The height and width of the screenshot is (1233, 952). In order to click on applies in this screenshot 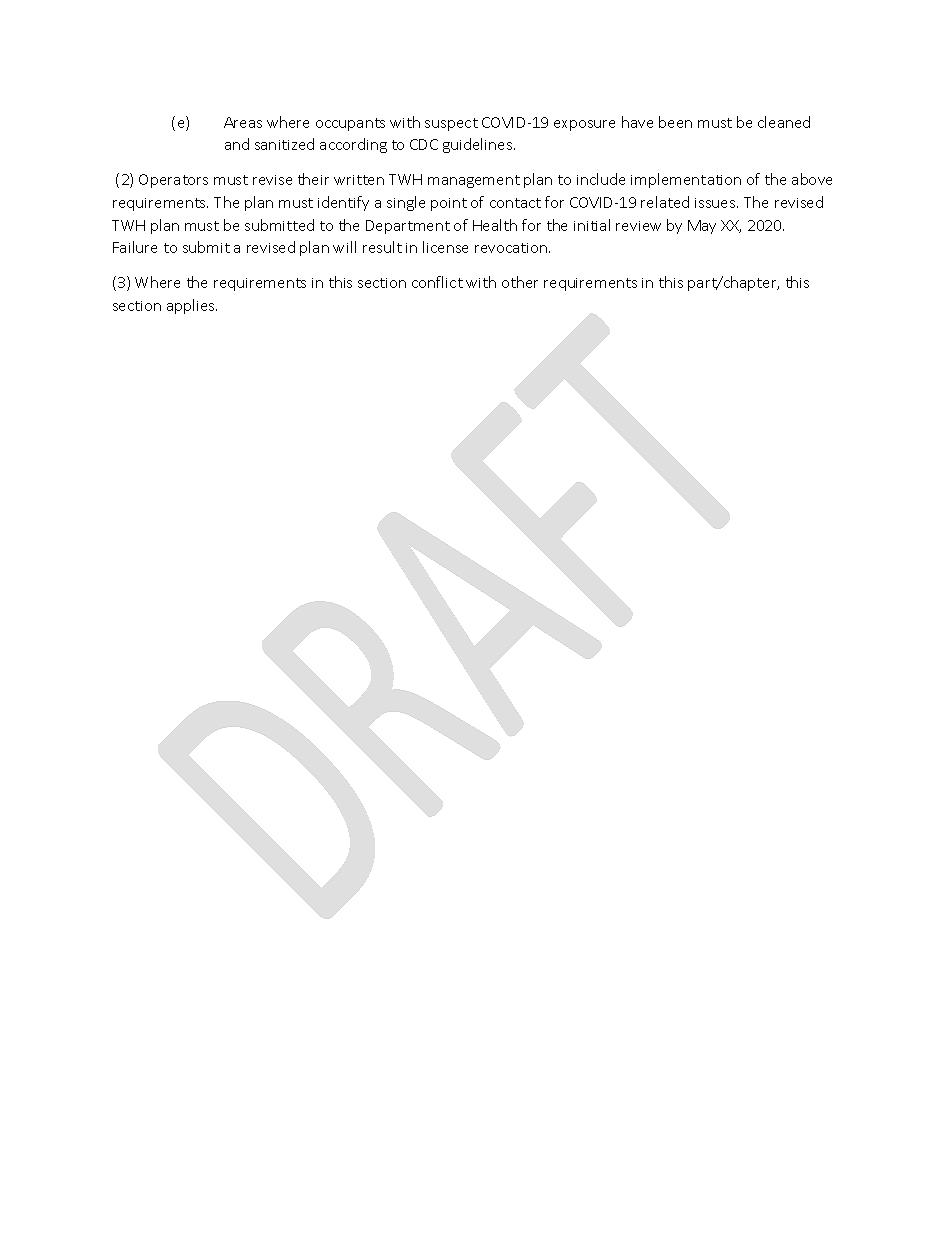, I will do `click(192, 306)`.
